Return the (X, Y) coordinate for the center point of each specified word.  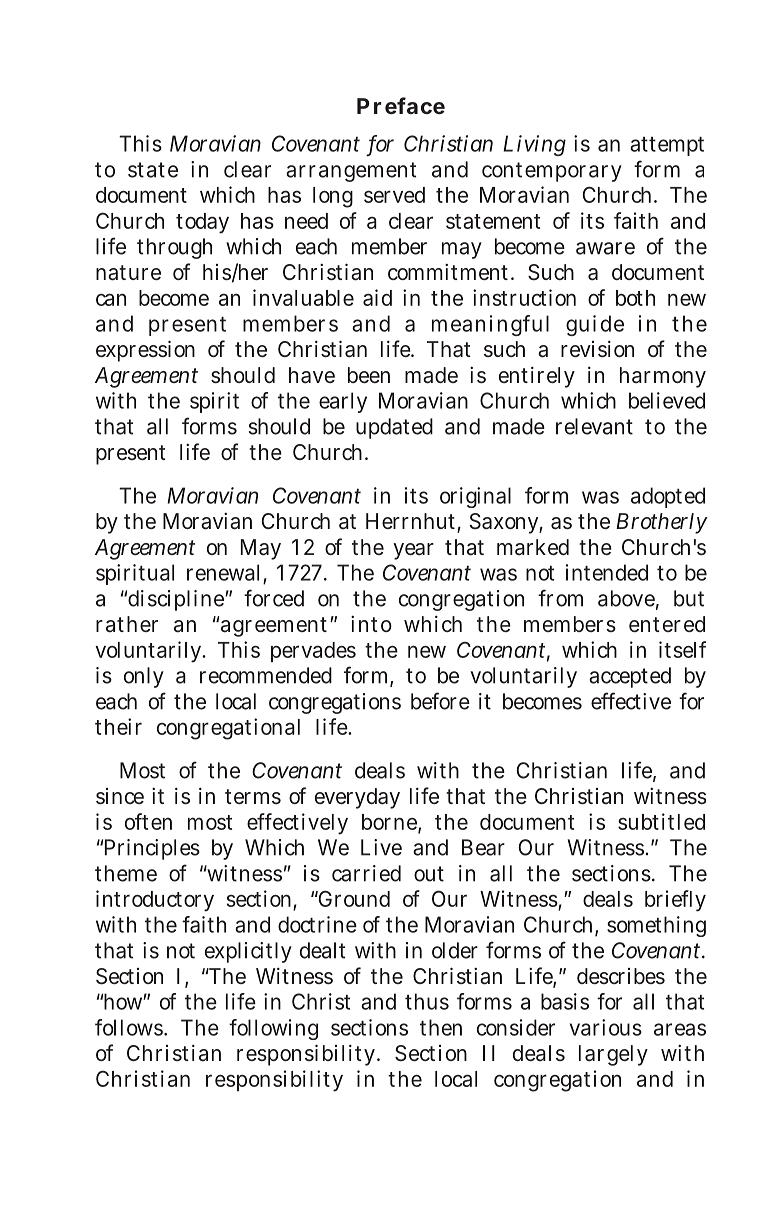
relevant (594, 426)
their (118, 726)
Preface (401, 105)
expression (145, 351)
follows (130, 1027)
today (202, 223)
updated (394, 428)
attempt (667, 146)
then (441, 1027)
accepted (630, 677)
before (440, 701)
